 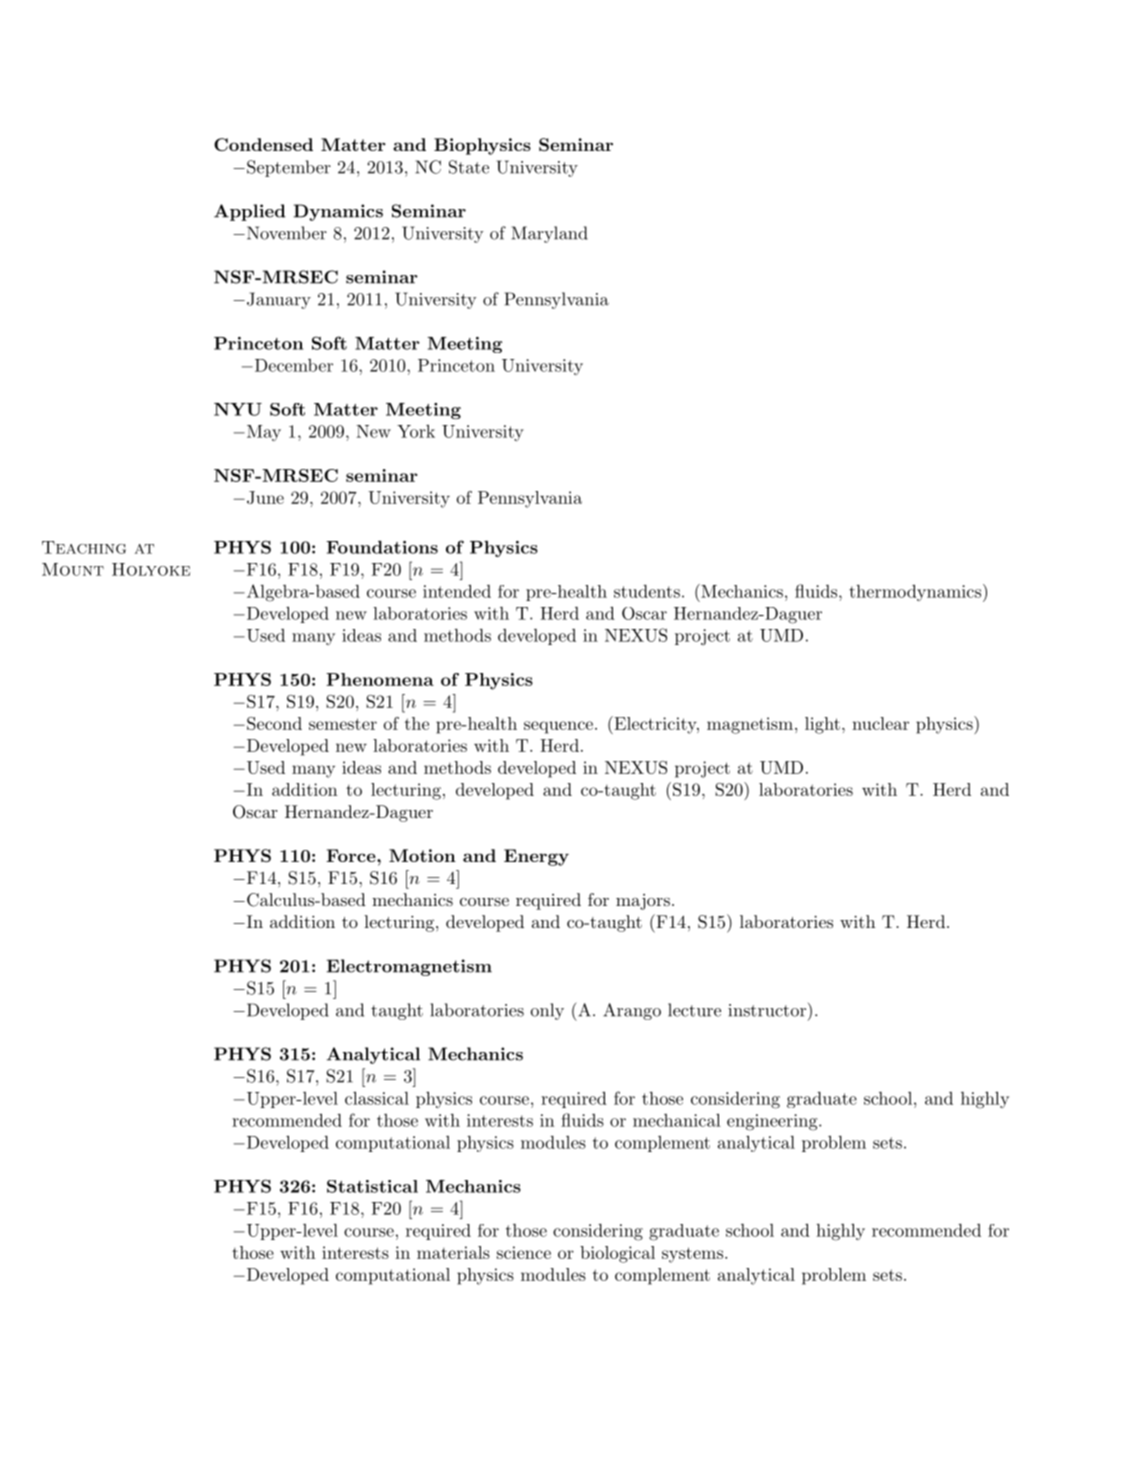 I want to click on sequence, so click(x=558, y=727).
